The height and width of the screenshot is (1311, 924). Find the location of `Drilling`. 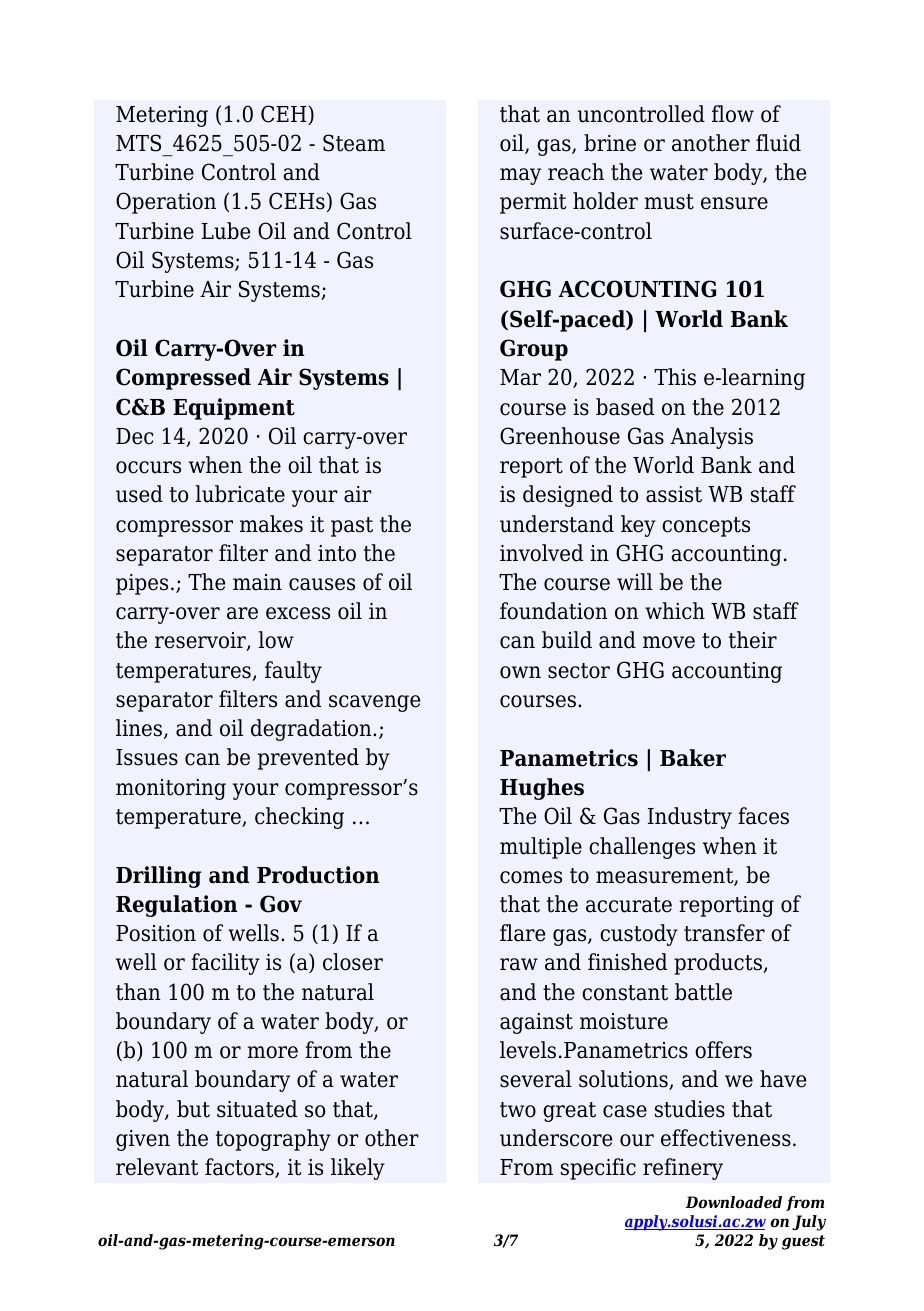

Drilling is located at coordinates (158, 877).
